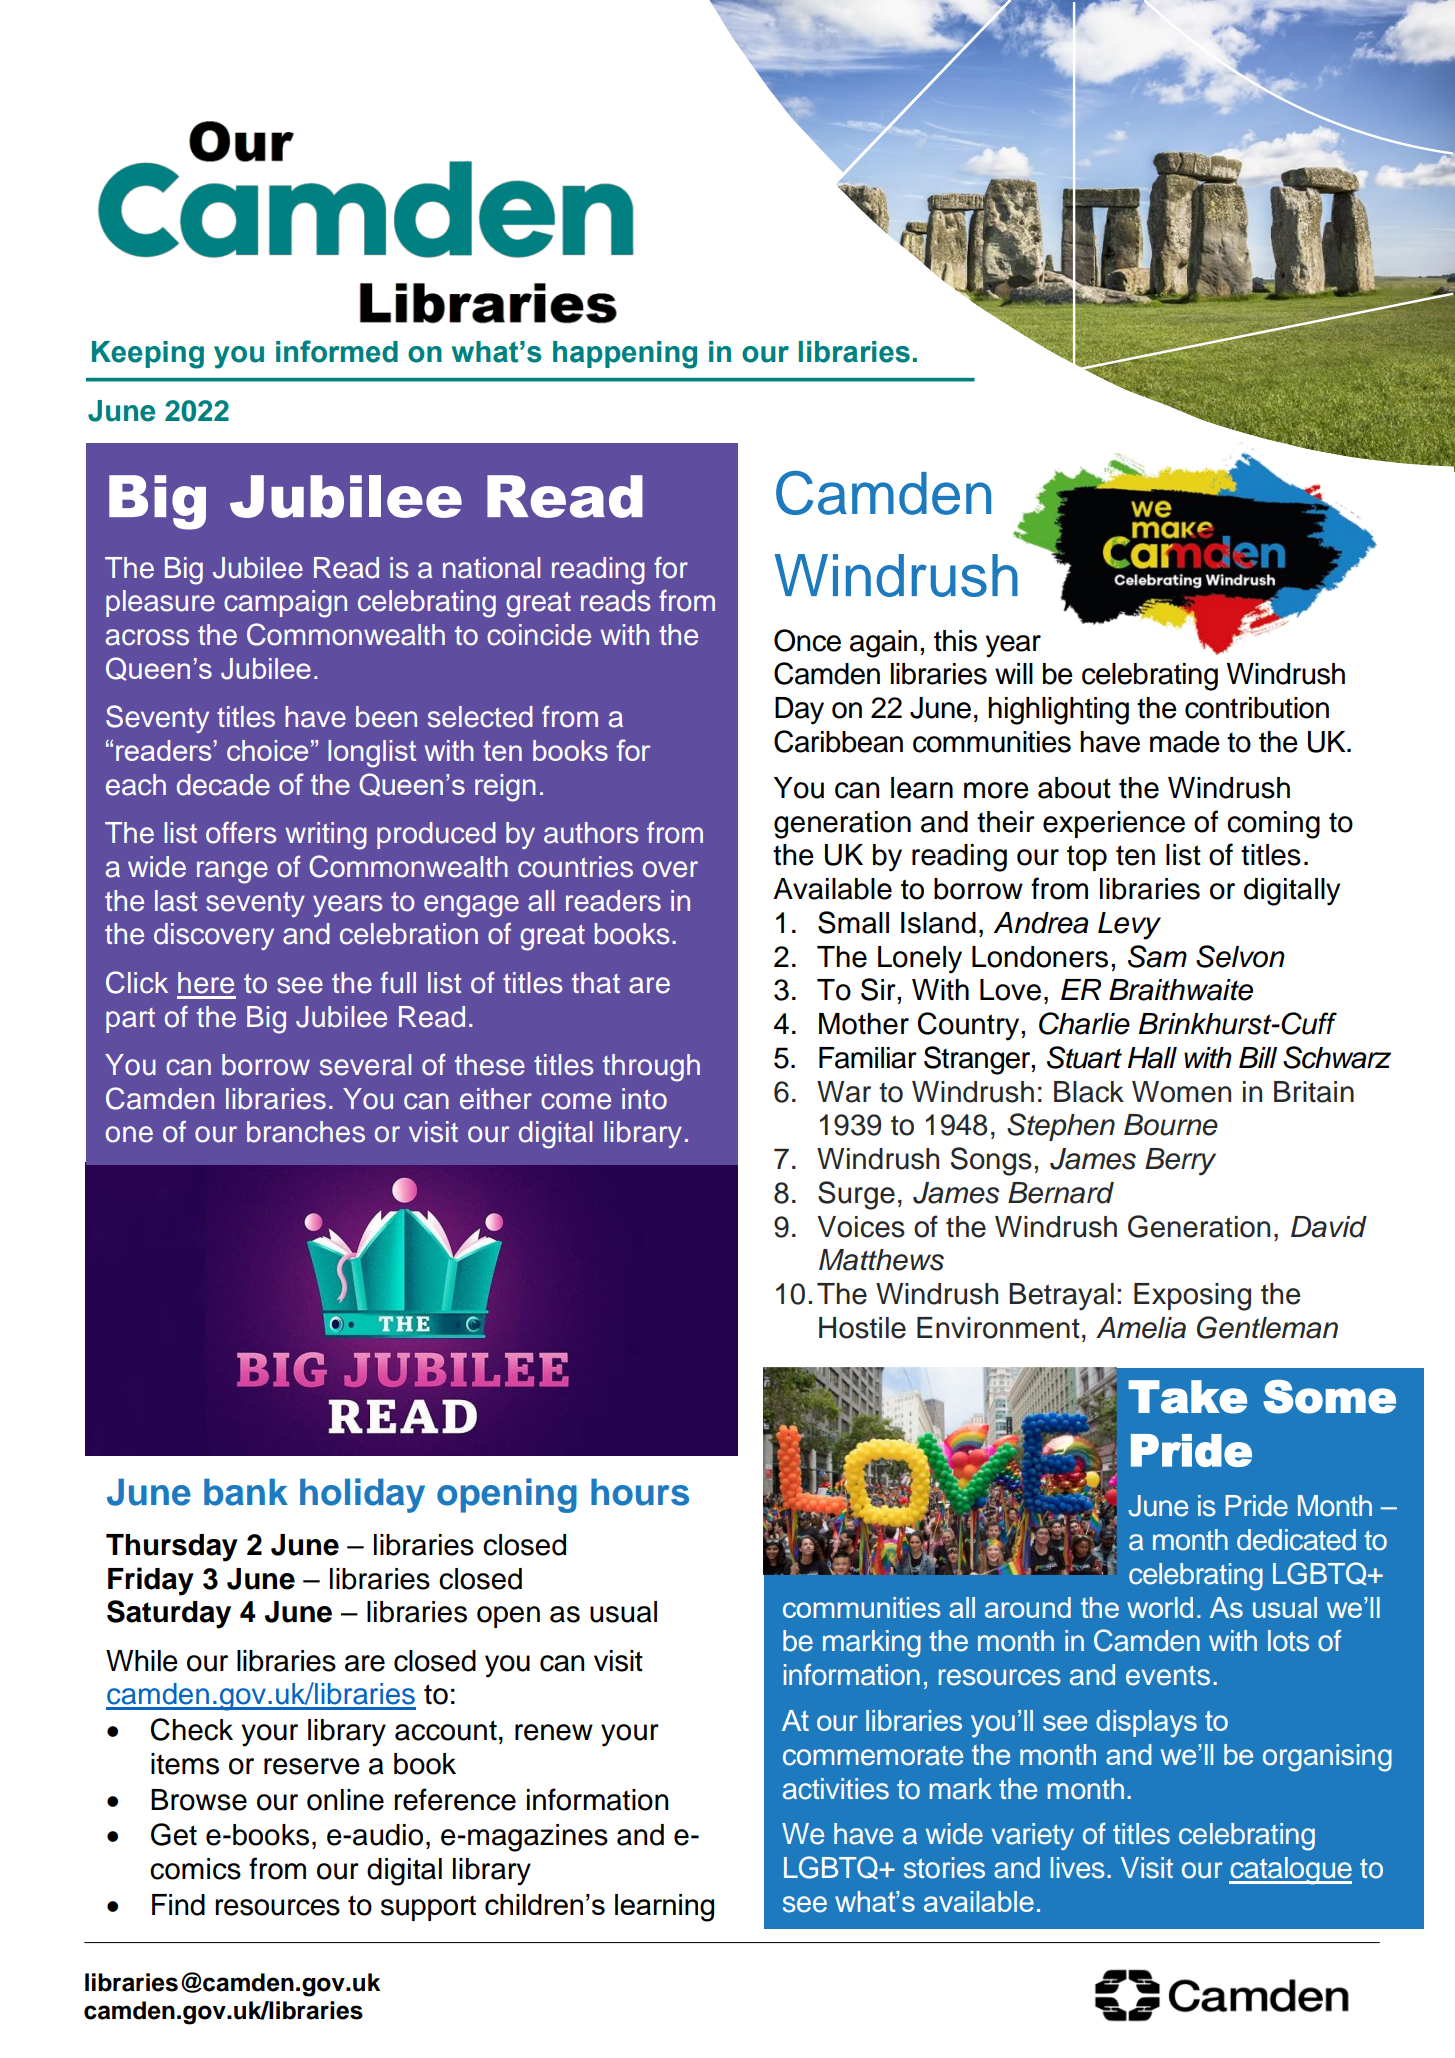 The image size is (1455, 2058). What do you see at coordinates (174, 1834) in the screenshot?
I see `Get` at bounding box center [174, 1834].
